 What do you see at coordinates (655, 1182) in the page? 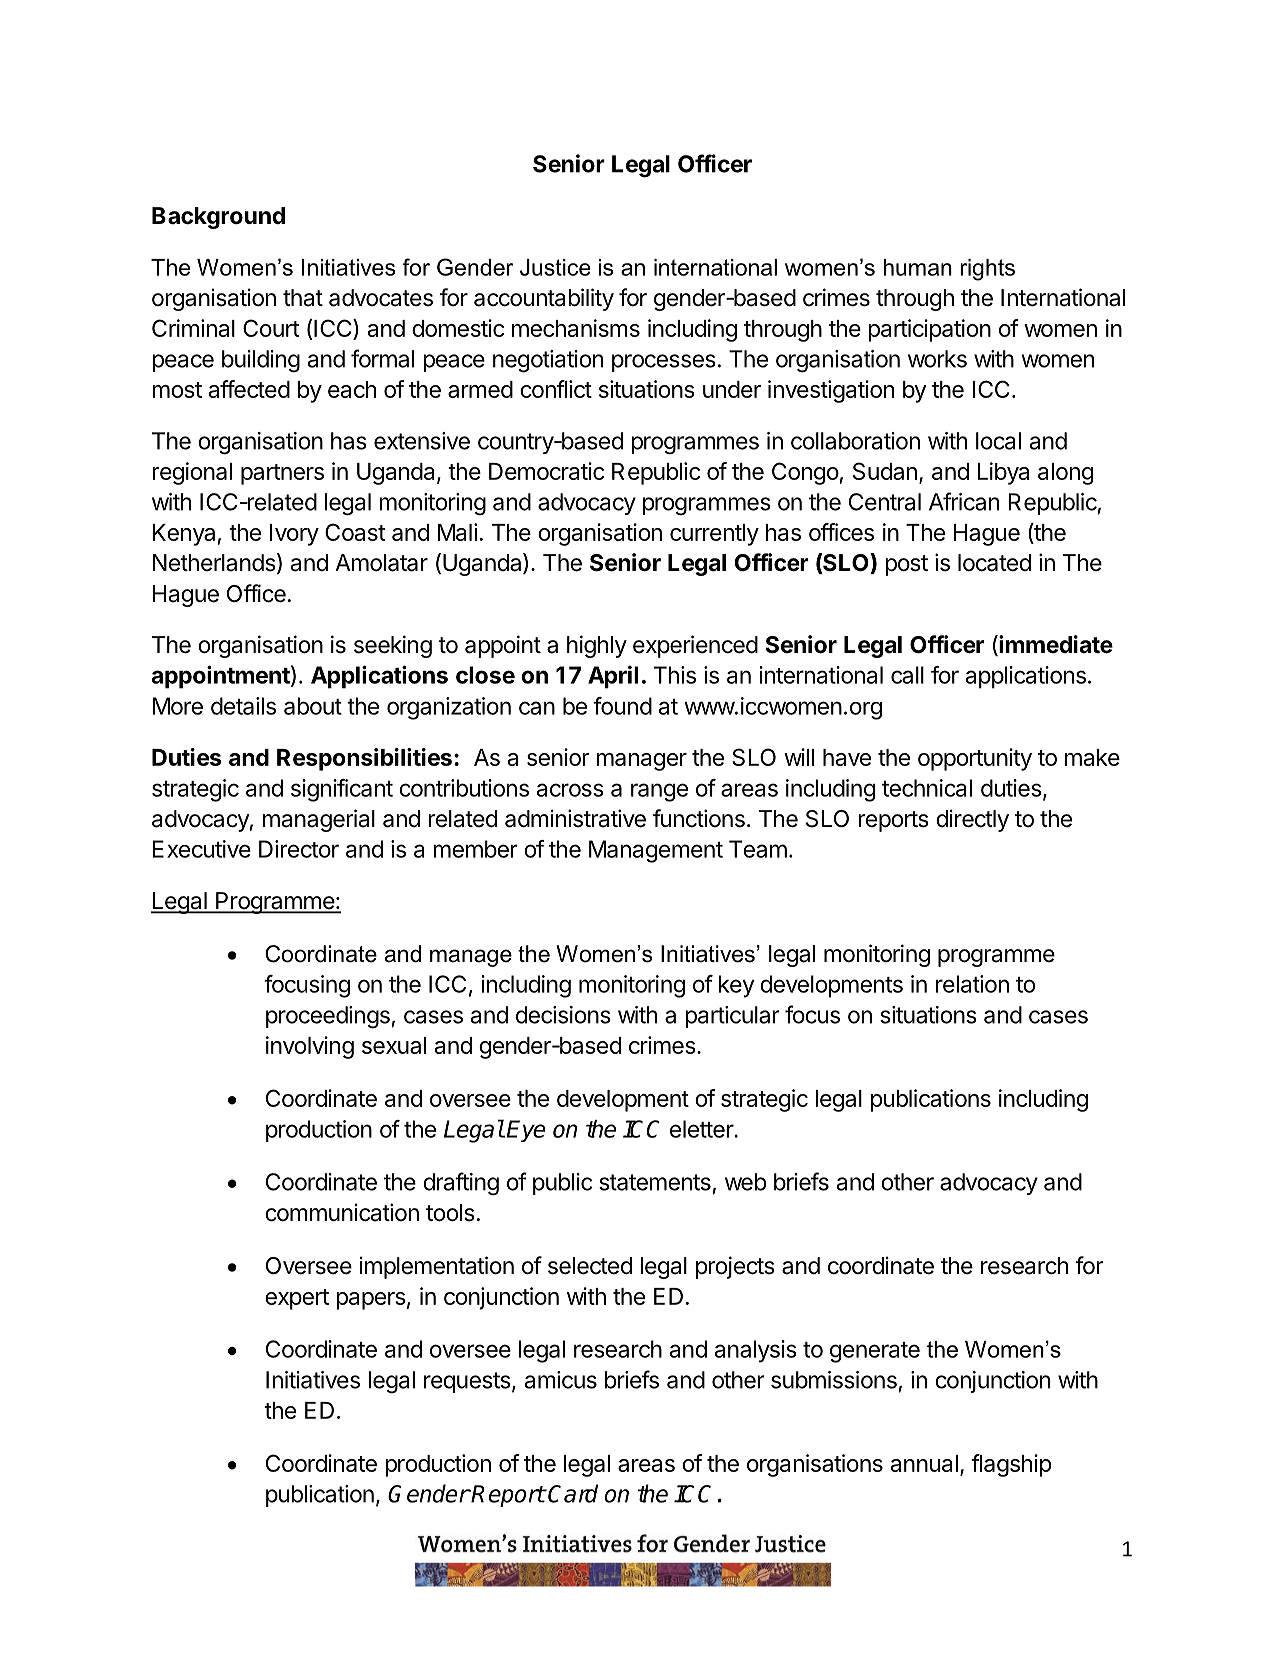
I see `statements` at bounding box center [655, 1182].
